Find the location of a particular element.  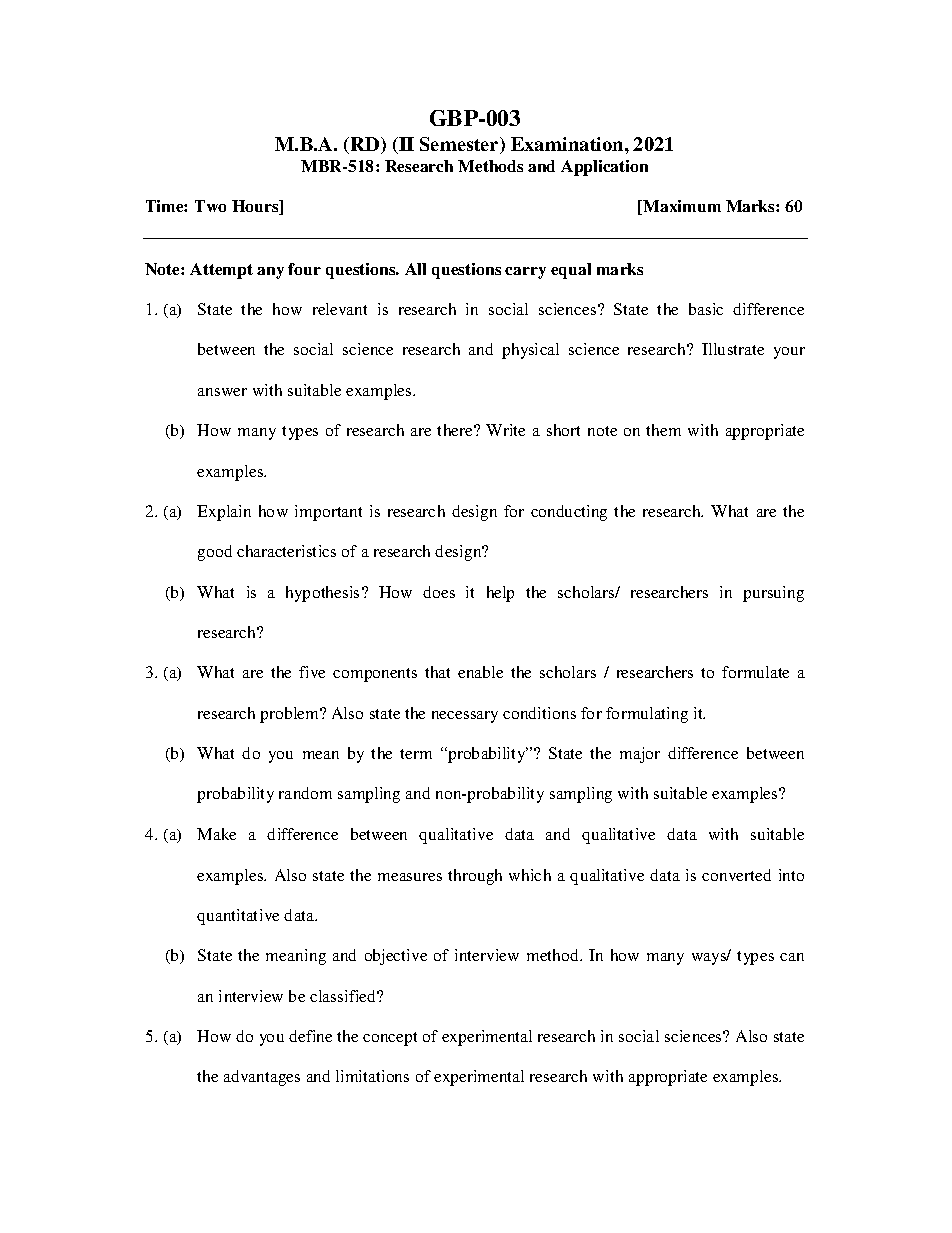

important is located at coordinates (328, 513).
